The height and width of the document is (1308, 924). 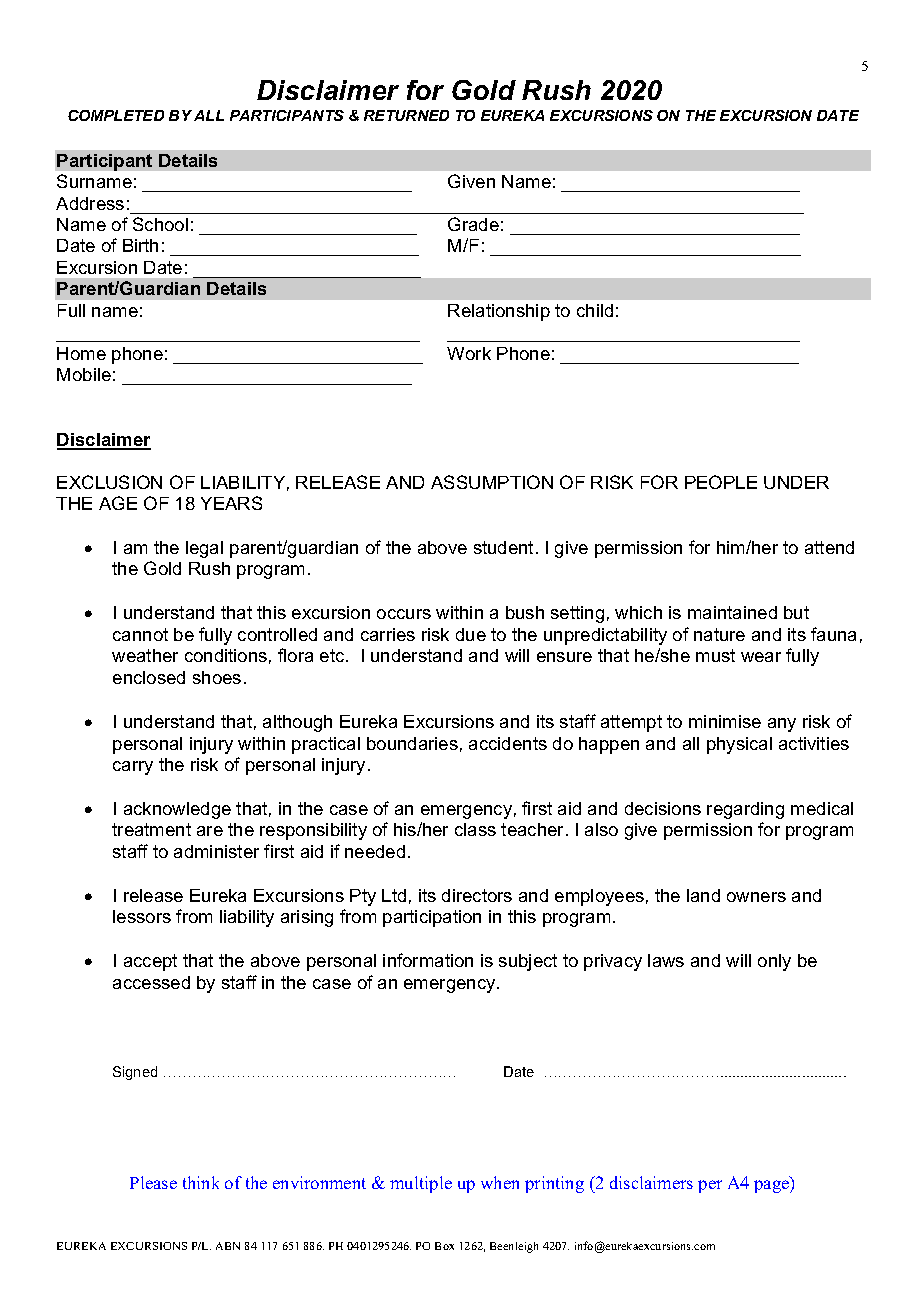 I want to click on Box, so click(x=444, y=1246).
